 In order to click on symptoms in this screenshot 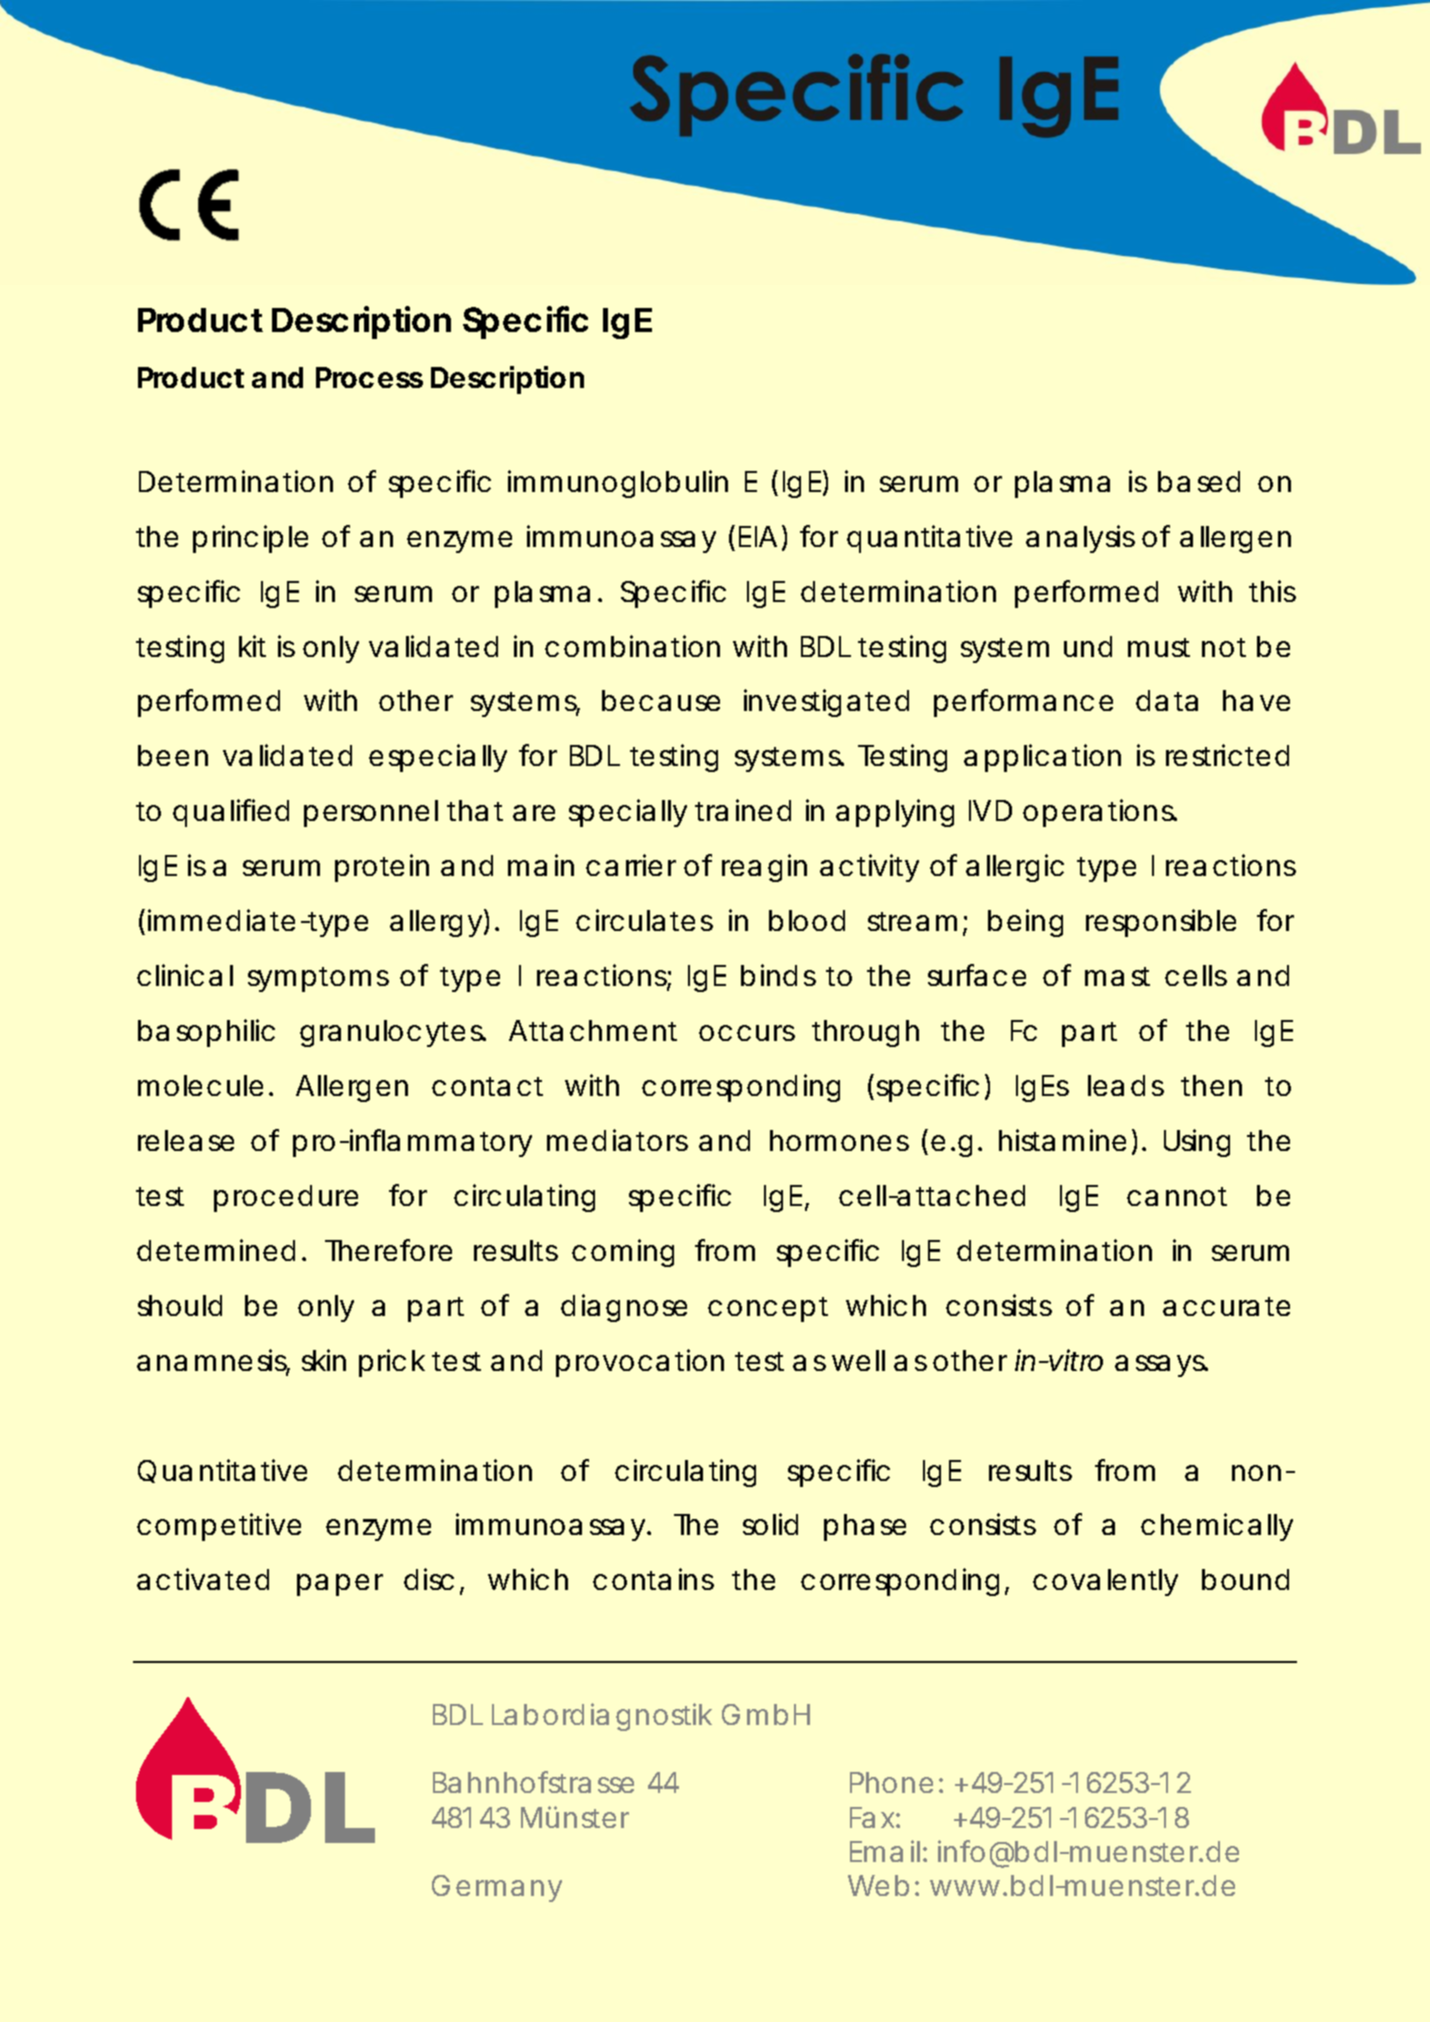, I will do `click(318, 979)`.
